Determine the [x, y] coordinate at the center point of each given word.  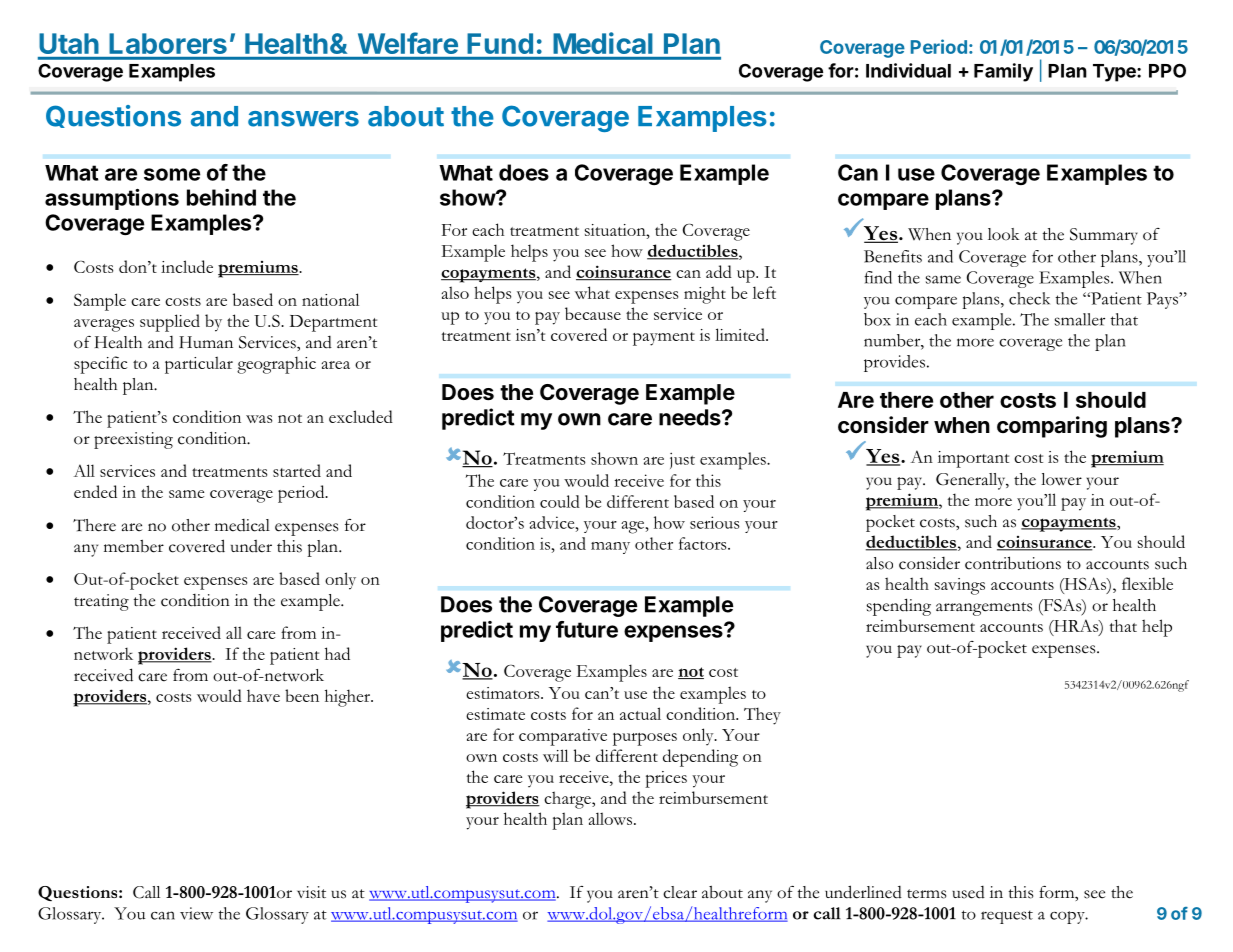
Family [1003, 72]
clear [680, 892]
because [593, 313]
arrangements [984, 609]
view [196, 913]
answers [303, 119]
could [560, 501]
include [187, 266]
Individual [908, 70]
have [263, 695]
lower [1061, 479]
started [297, 470]
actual [640, 713]
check [1029, 298]
